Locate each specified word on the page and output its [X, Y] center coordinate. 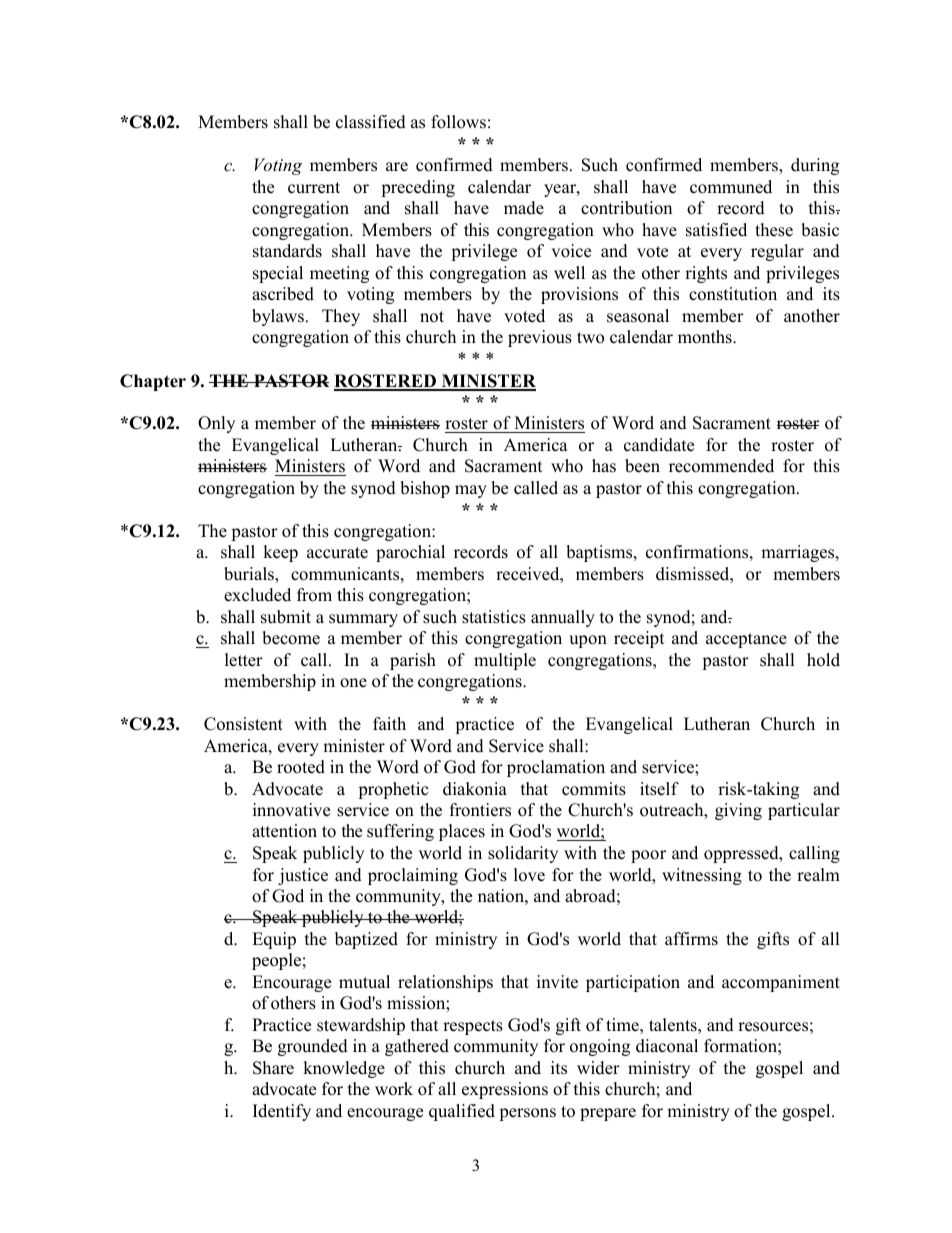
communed [731, 187]
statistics [494, 617]
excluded [257, 595]
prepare [608, 1114]
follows [458, 122]
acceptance [746, 640]
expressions [505, 1090]
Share [273, 1068]
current [314, 188]
